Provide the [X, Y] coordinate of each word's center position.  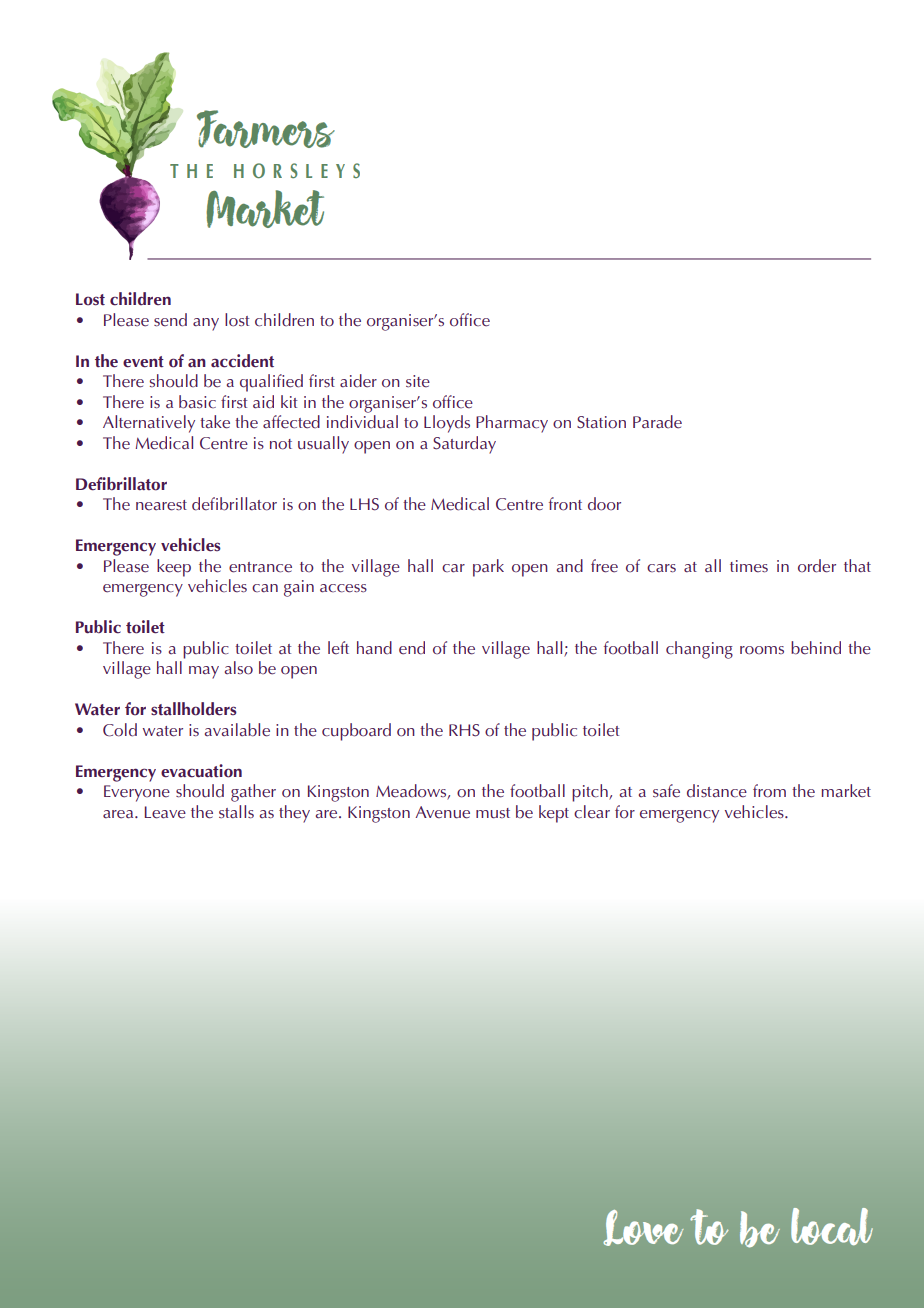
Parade [657, 422]
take [215, 422]
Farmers [266, 129]
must [493, 813]
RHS [464, 730]
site [418, 381]
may [204, 672]
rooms [762, 650]
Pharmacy [512, 424]
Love [643, 1228]
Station [601, 422]
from [769, 791]
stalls [236, 812]
